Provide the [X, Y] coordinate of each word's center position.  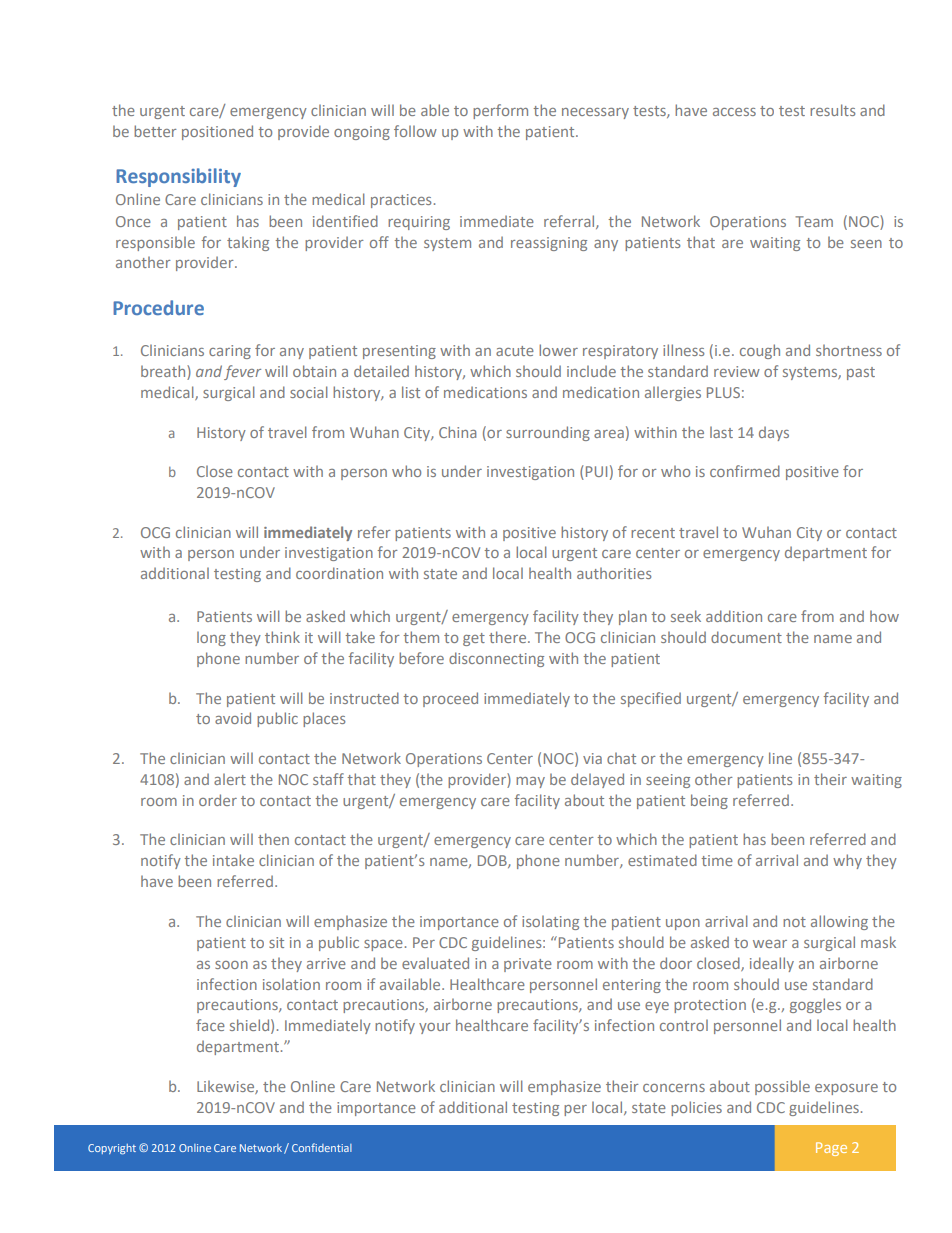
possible [782, 1087]
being [709, 801]
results [832, 110]
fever [242, 372]
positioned [217, 132]
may [530, 782]
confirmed [745, 471]
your [435, 1028]
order [218, 800]
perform [500, 111]
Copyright [112, 1149]
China [457, 432]
